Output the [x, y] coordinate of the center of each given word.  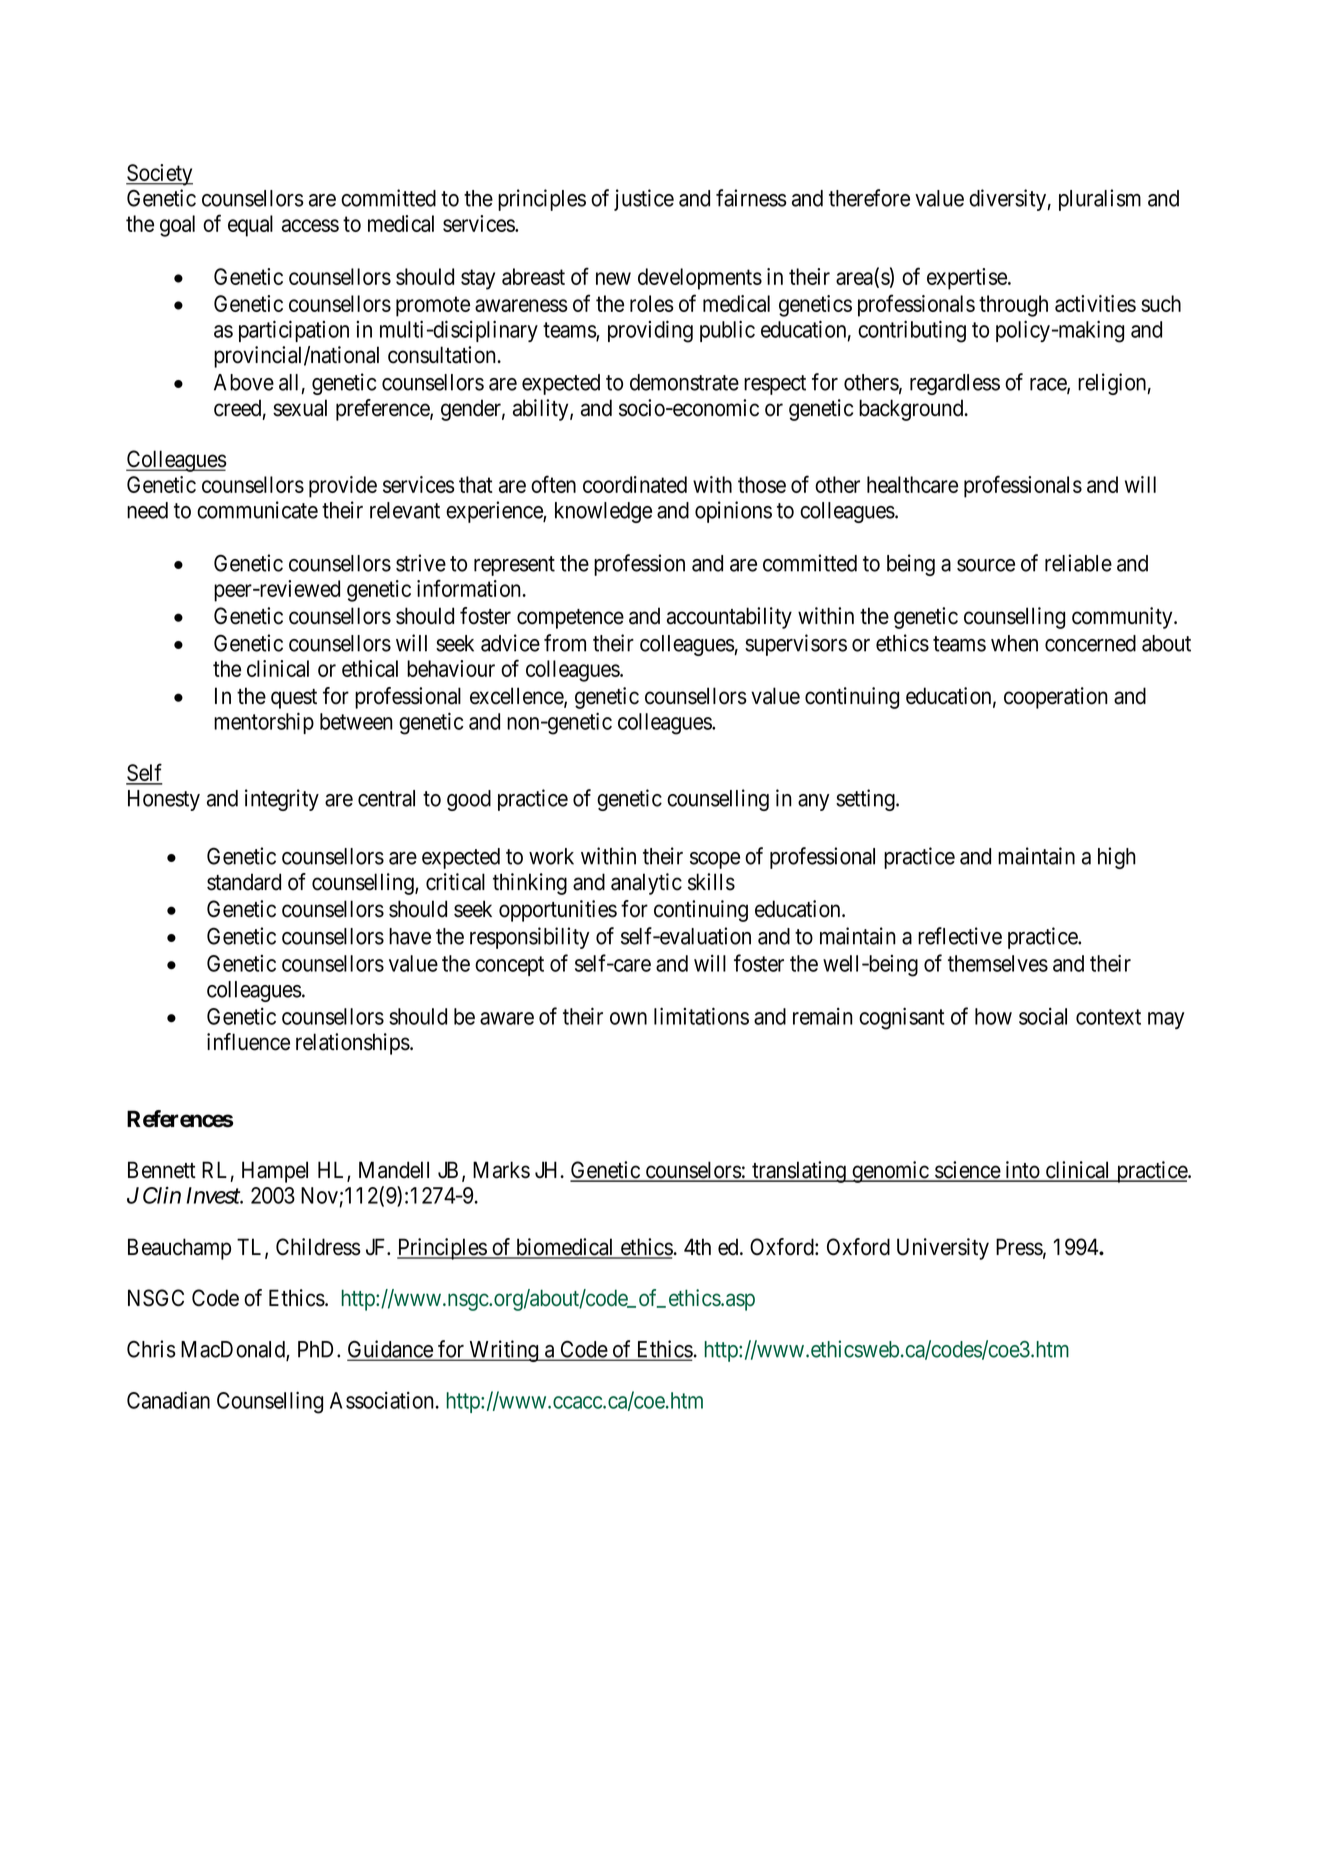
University [943, 1249]
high [1117, 858]
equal [250, 226]
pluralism [1100, 200]
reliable [1078, 563]
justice [644, 200]
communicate [257, 510]
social [1043, 1016]
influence [248, 1042]
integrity [282, 800]
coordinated [635, 484]
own [628, 1018]
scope [715, 860]
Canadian [168, 1400]
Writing [503, 1351]
